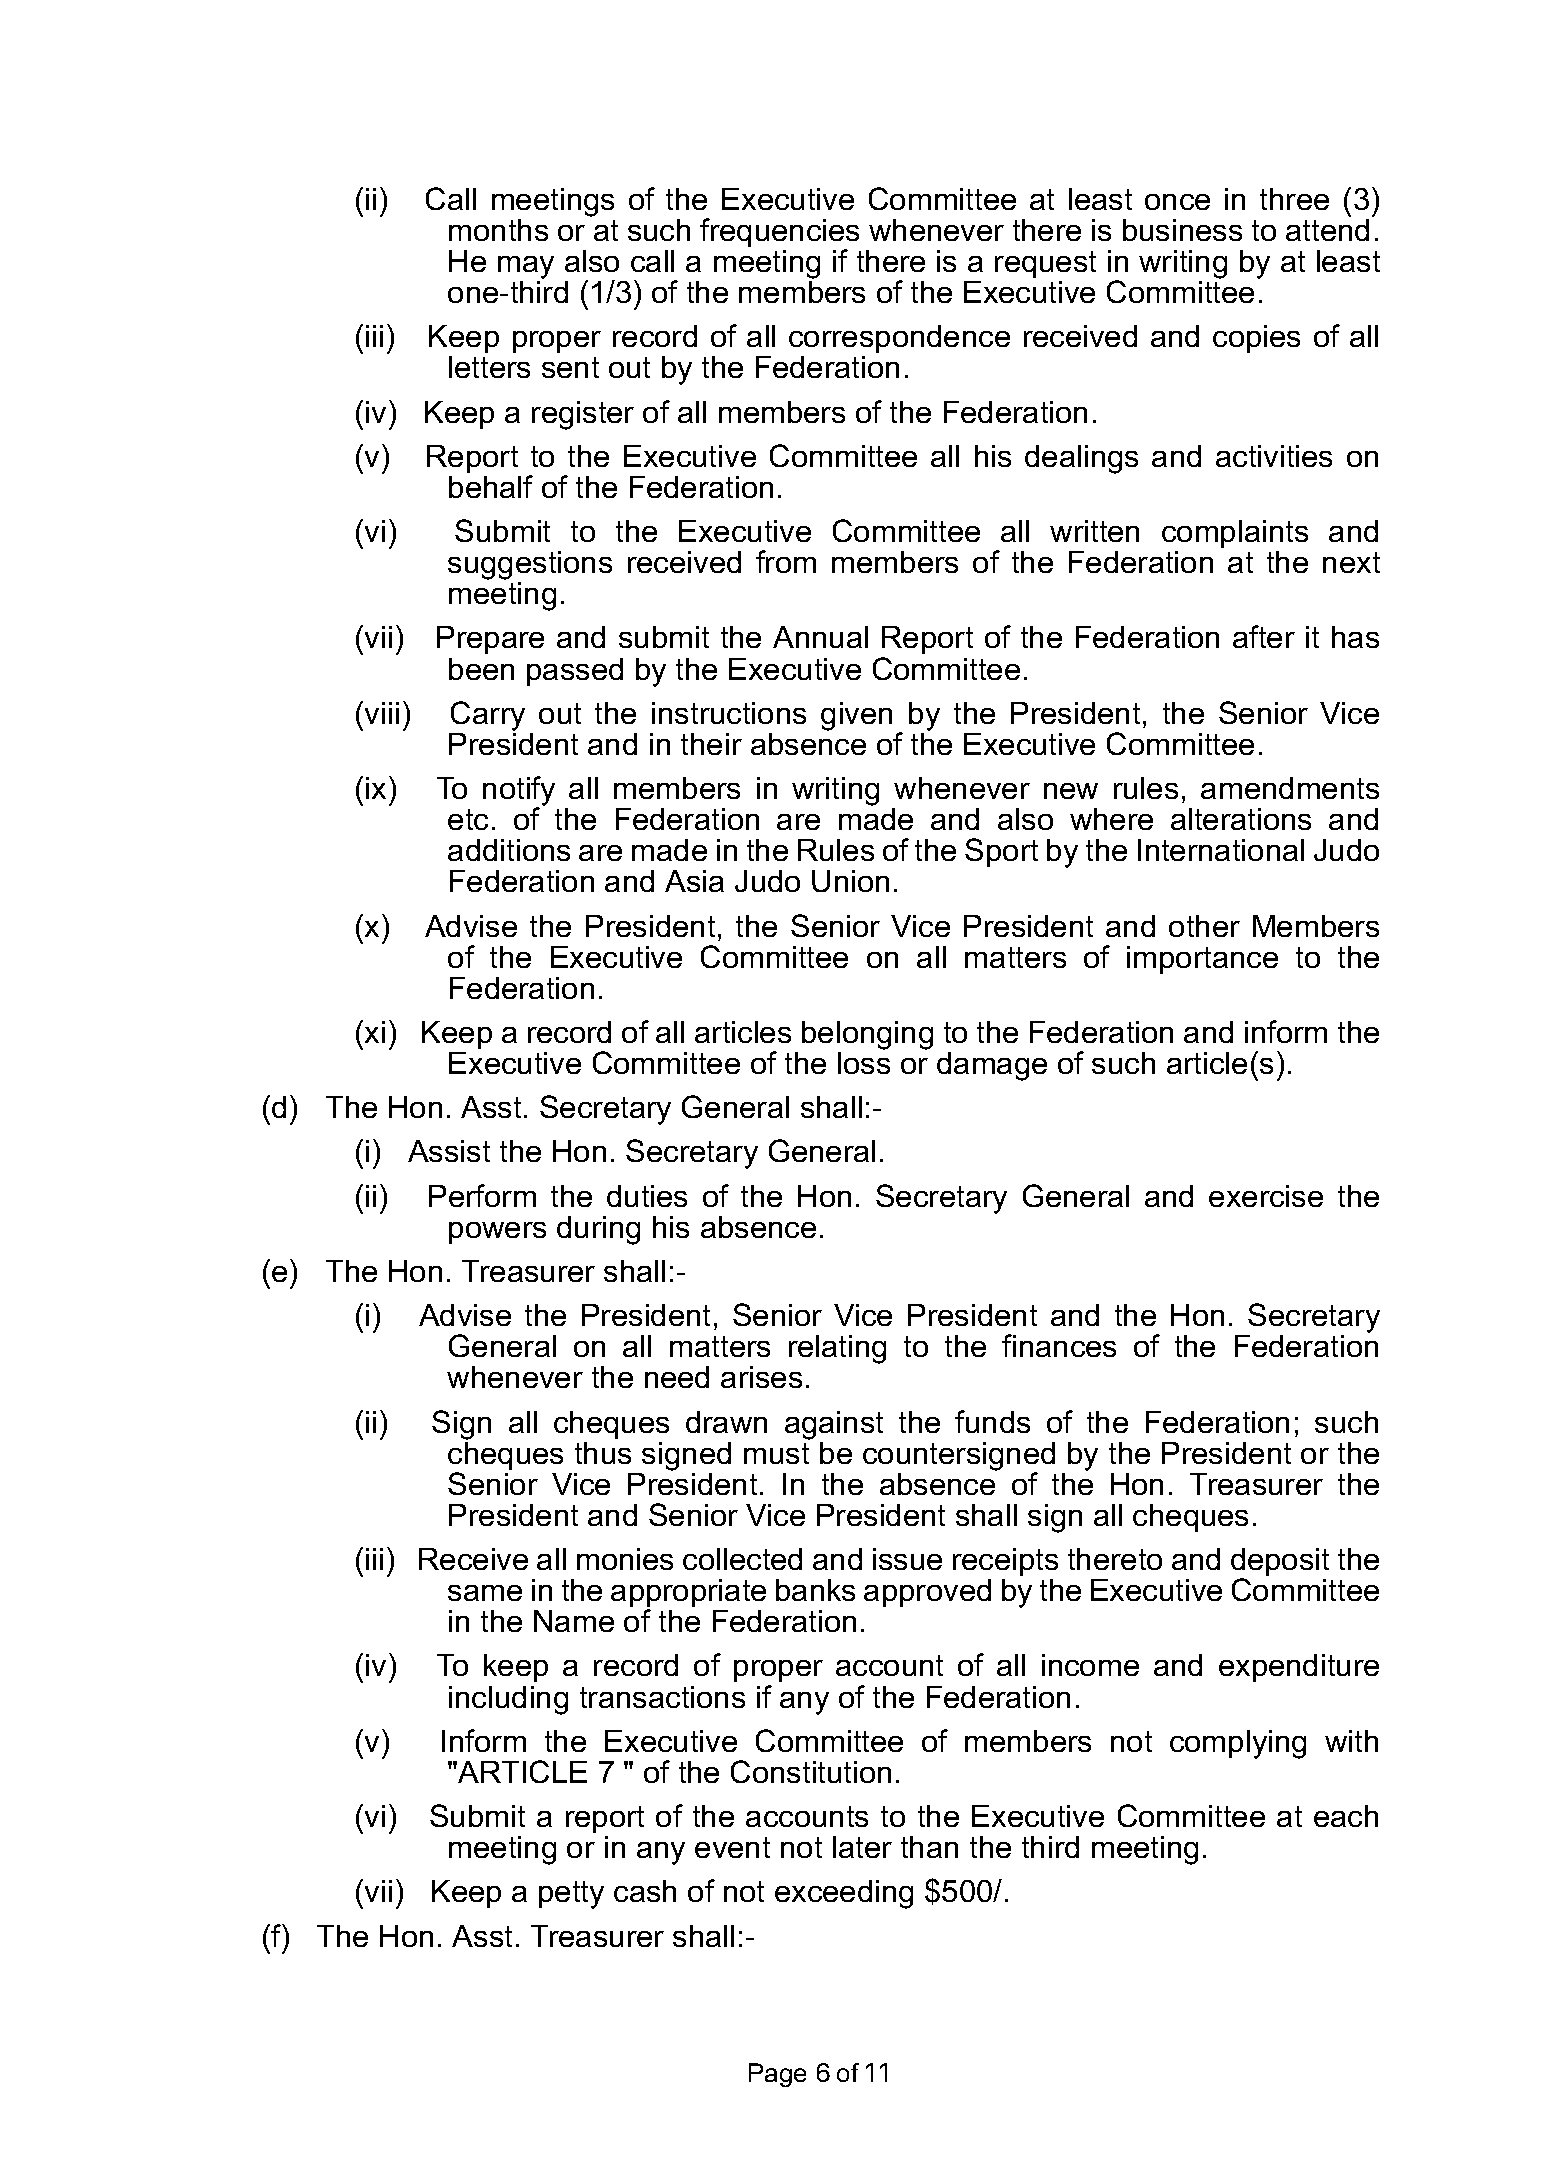 The height and width of the page is (2182, 1543). Describe the element at coordinates (571, 1895) in the page. I see `petty` at that location.
